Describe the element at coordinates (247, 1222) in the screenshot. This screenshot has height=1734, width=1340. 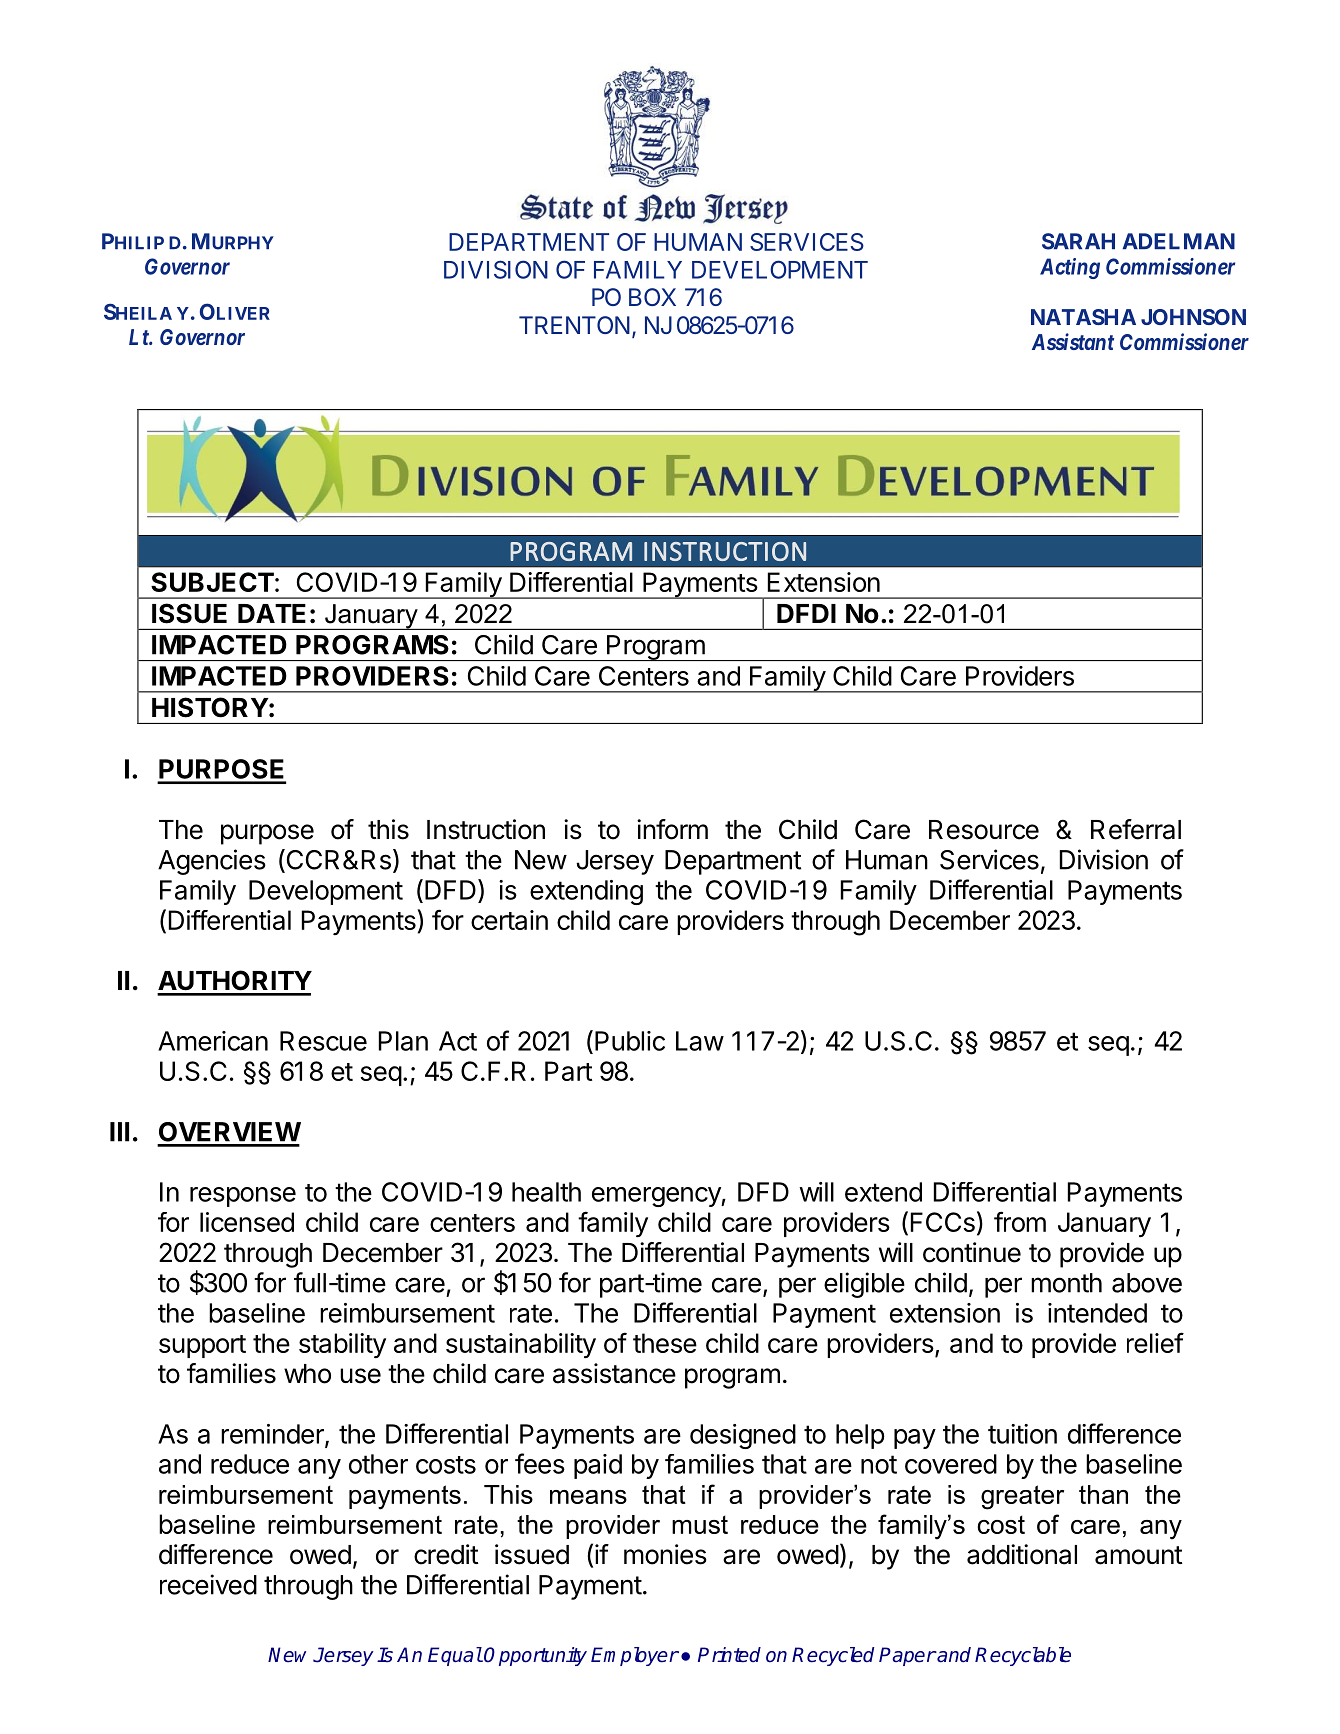
I see `licensed` at that location.
